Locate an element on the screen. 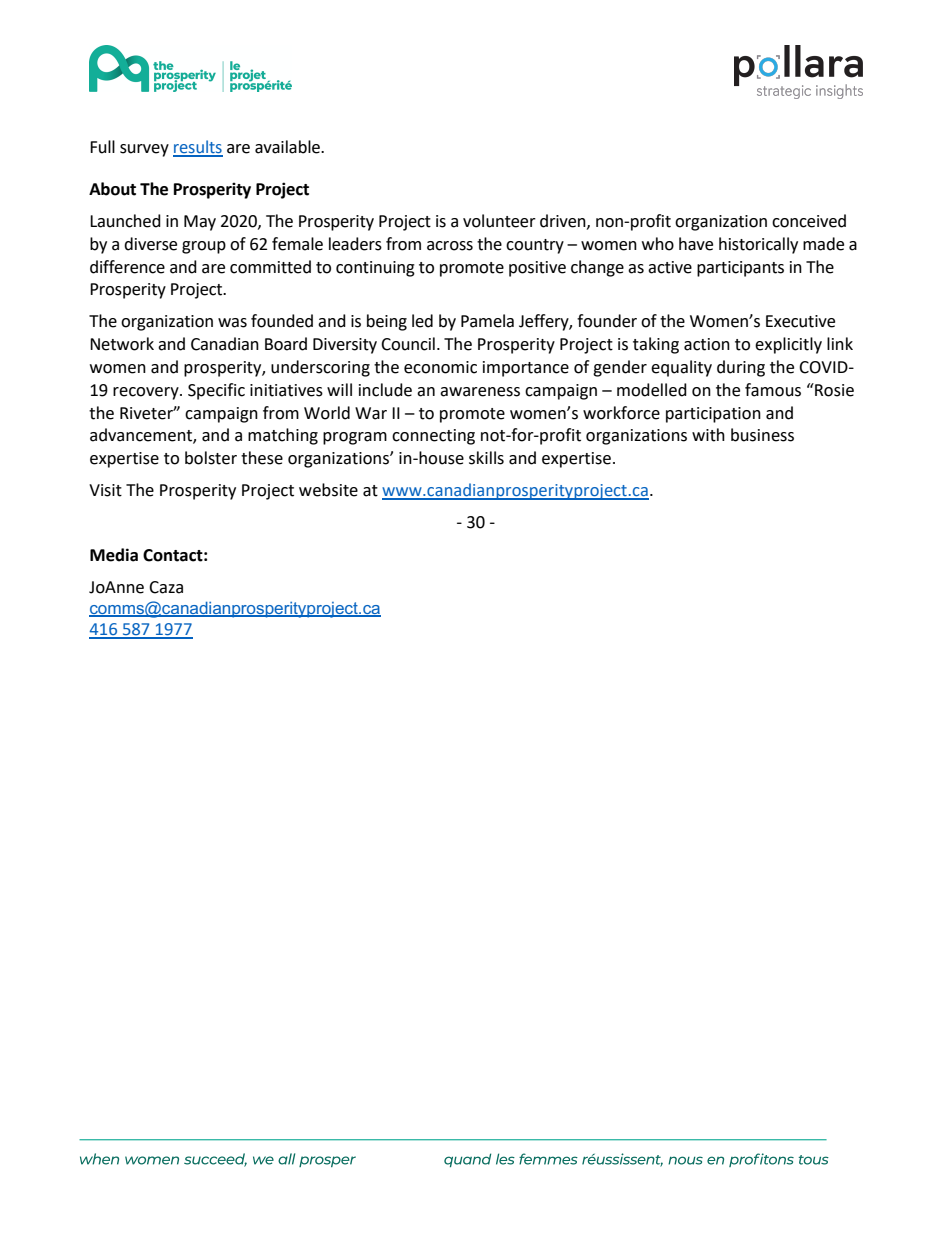 This screenshot has width=952, height=1233. conceived is located at coordinates (809, 221).
